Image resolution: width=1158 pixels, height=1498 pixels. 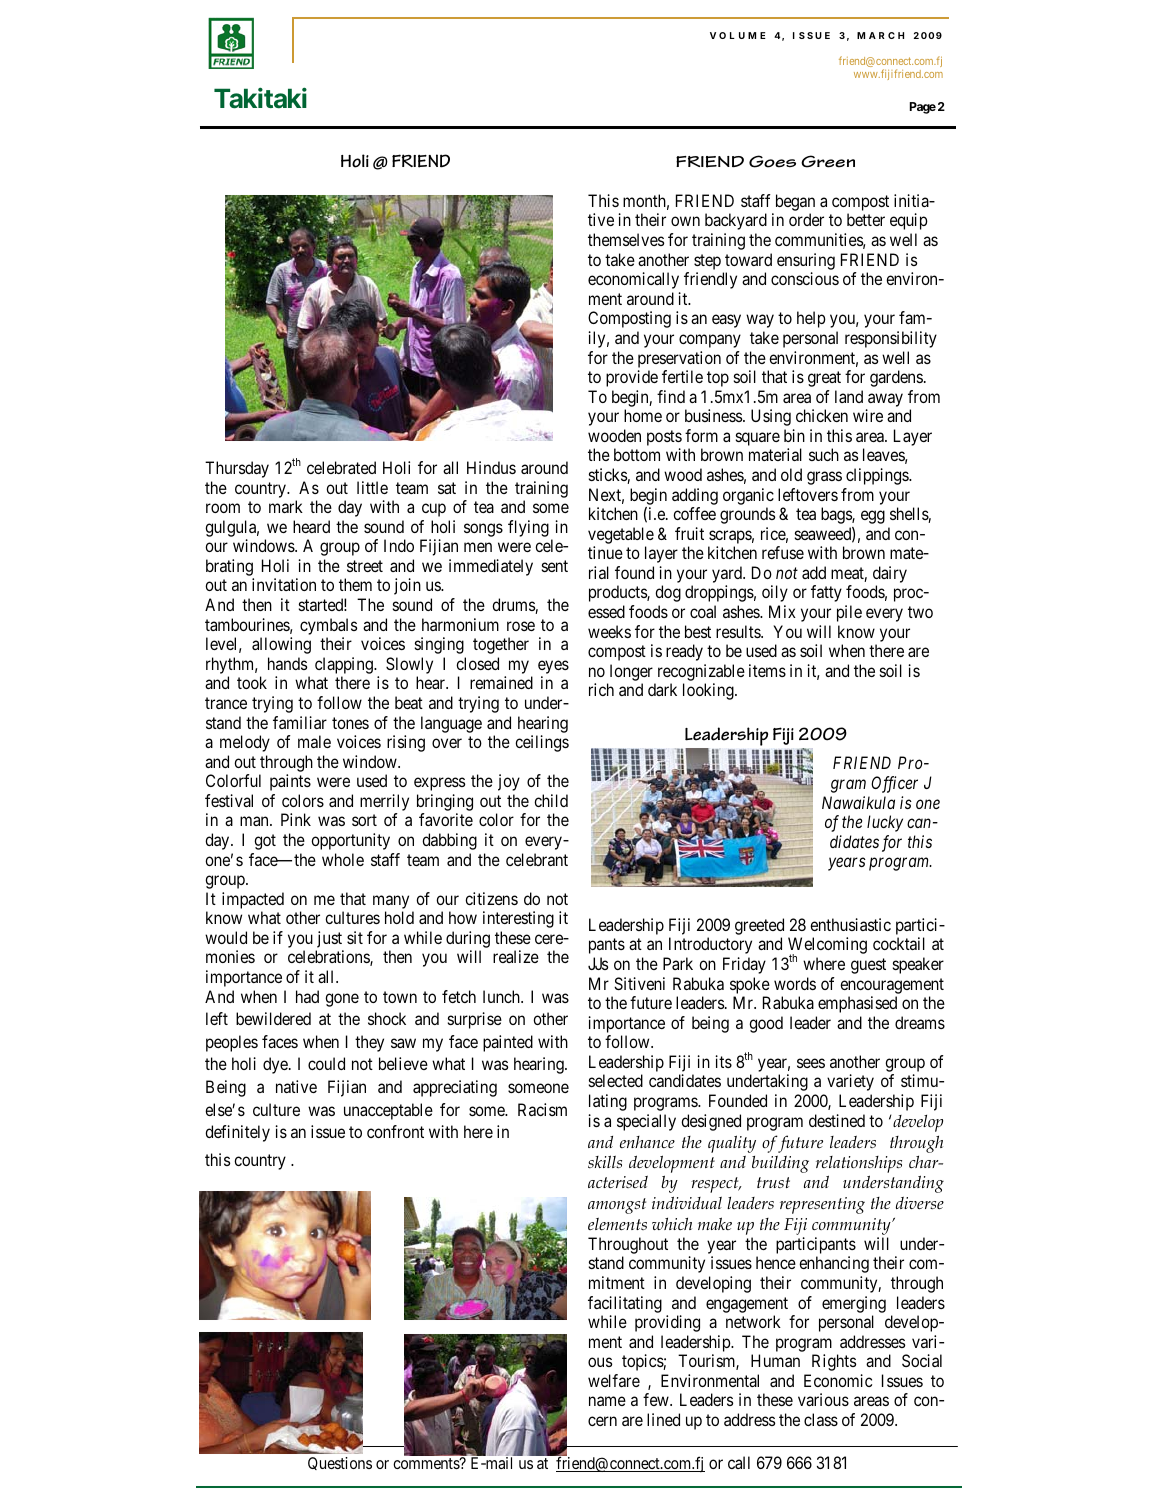 I want to click on Racism, so click(x=542, y=1109).
